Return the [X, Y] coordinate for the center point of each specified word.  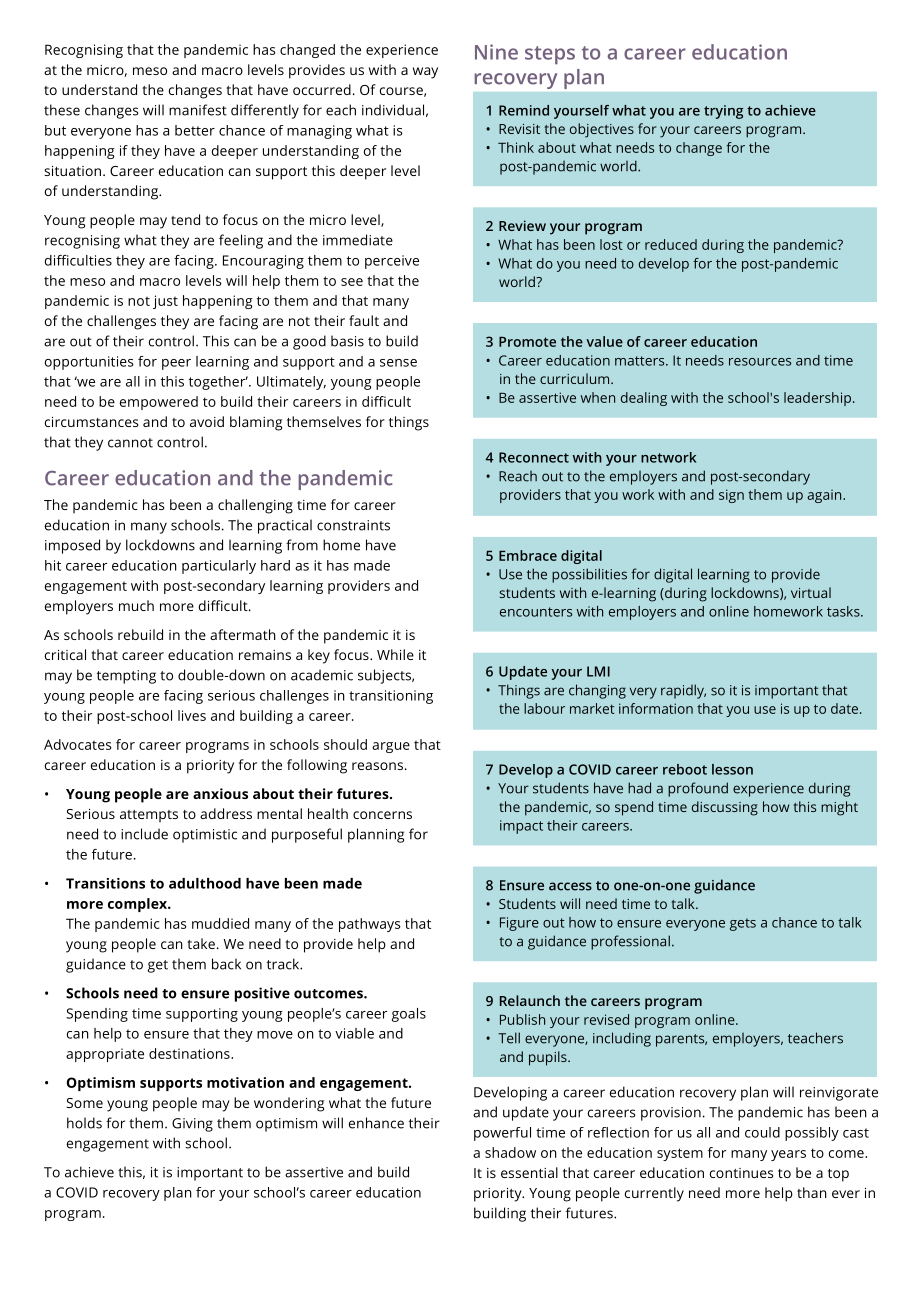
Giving [192, 1125]
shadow [510, 1152]
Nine [496, 52]
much [136, 605]
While [395, 654]
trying [723, 112]
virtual [811, 592]
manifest [198, 110]
